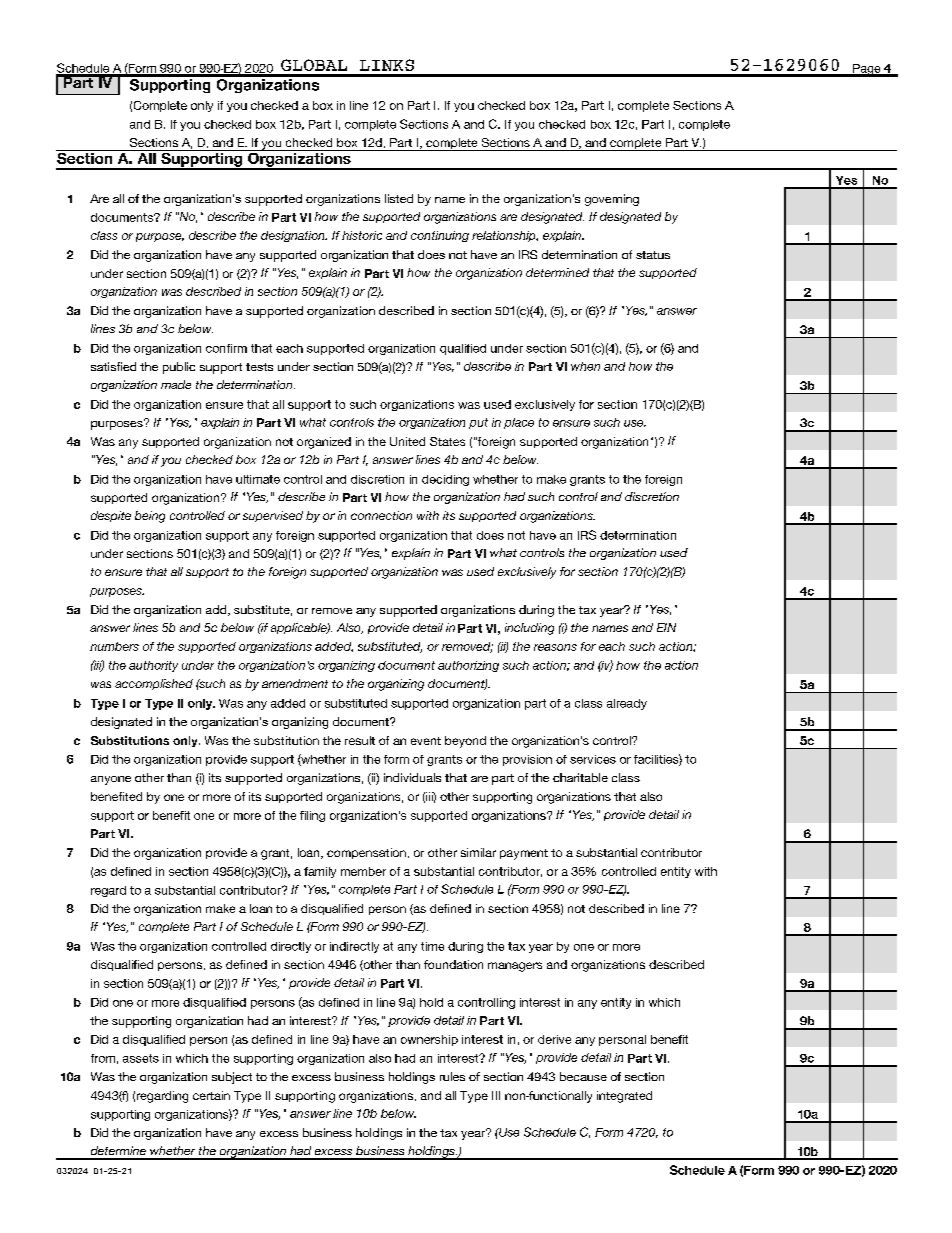 This screenshot has width=952, height=1233. I want to click on authorizing, so click(468, 666).
